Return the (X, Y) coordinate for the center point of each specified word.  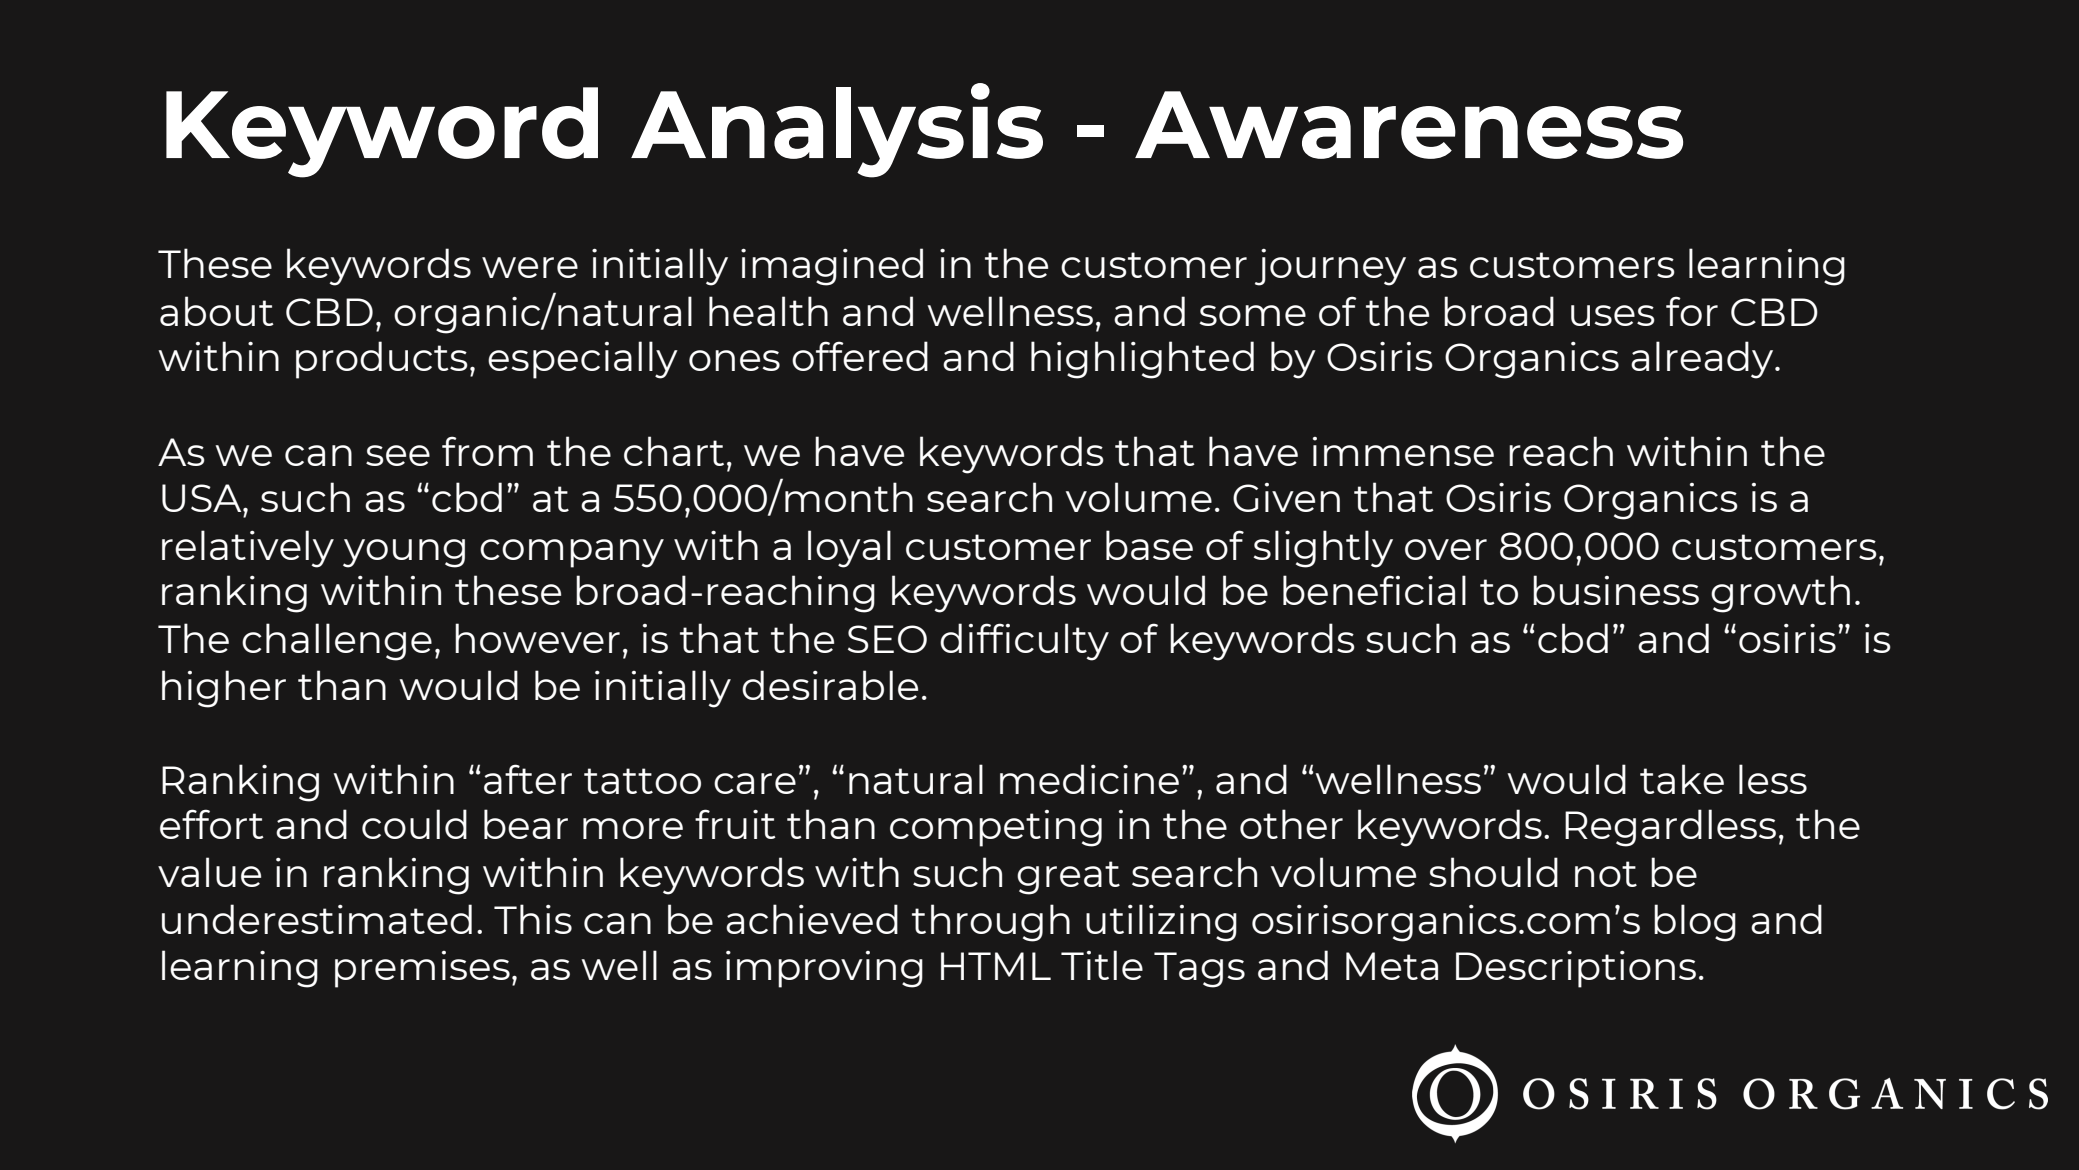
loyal (849, 549)
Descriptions (1576, 969)
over (1446, 549)
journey (1330, 267)
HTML (996, 966)
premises (422, 969)
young (404, 553)
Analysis (837, 130)
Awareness (1409, 125)
